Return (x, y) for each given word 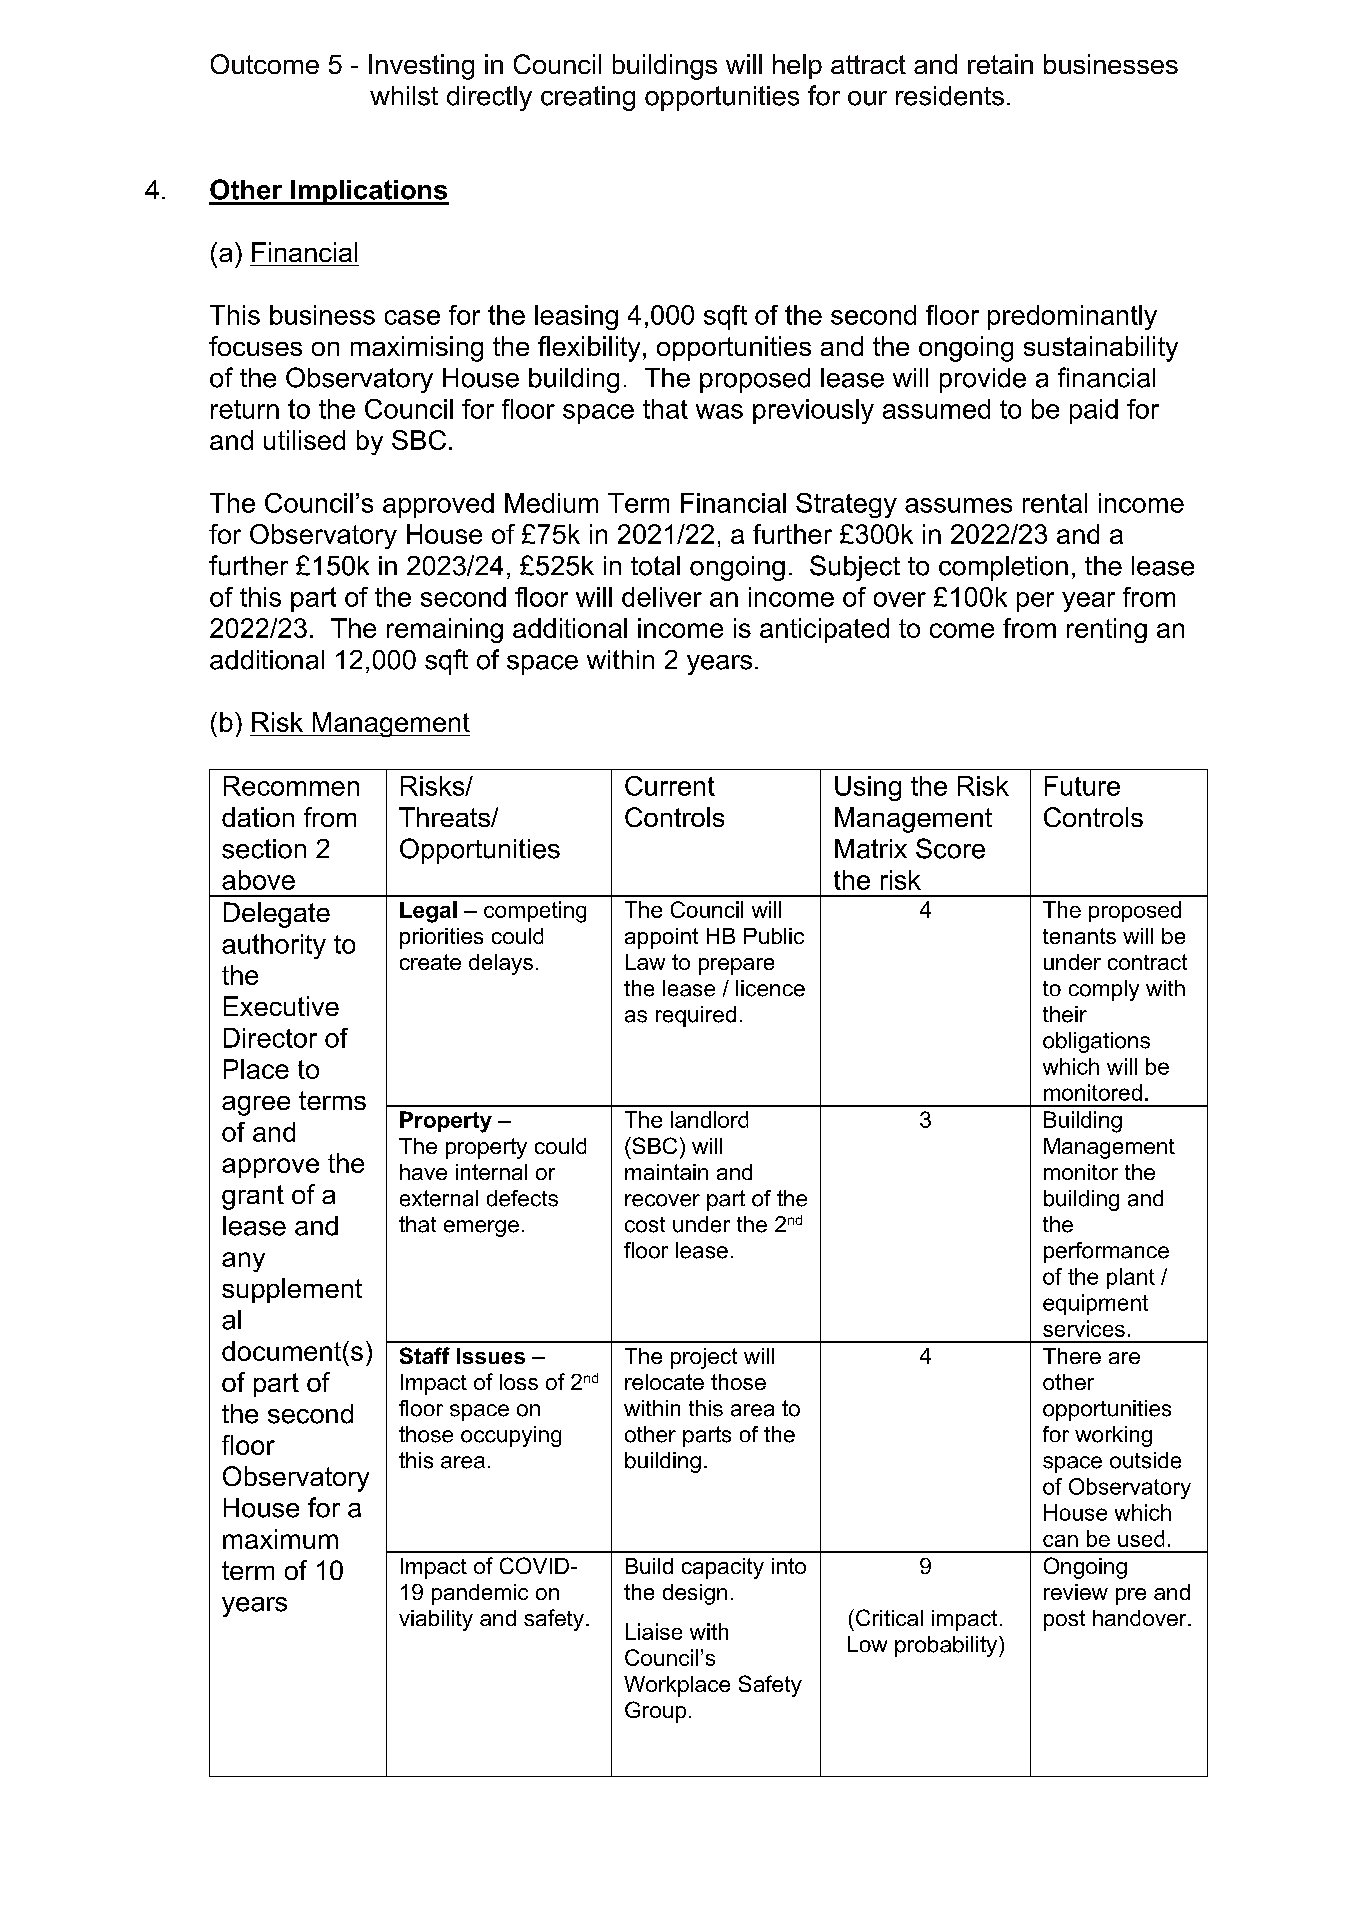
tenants (1079, 936)
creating (588, 98)
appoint (661, 938)
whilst (404, 96)
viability (436, 1620)
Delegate (277, 915)
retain (1000, 64)
